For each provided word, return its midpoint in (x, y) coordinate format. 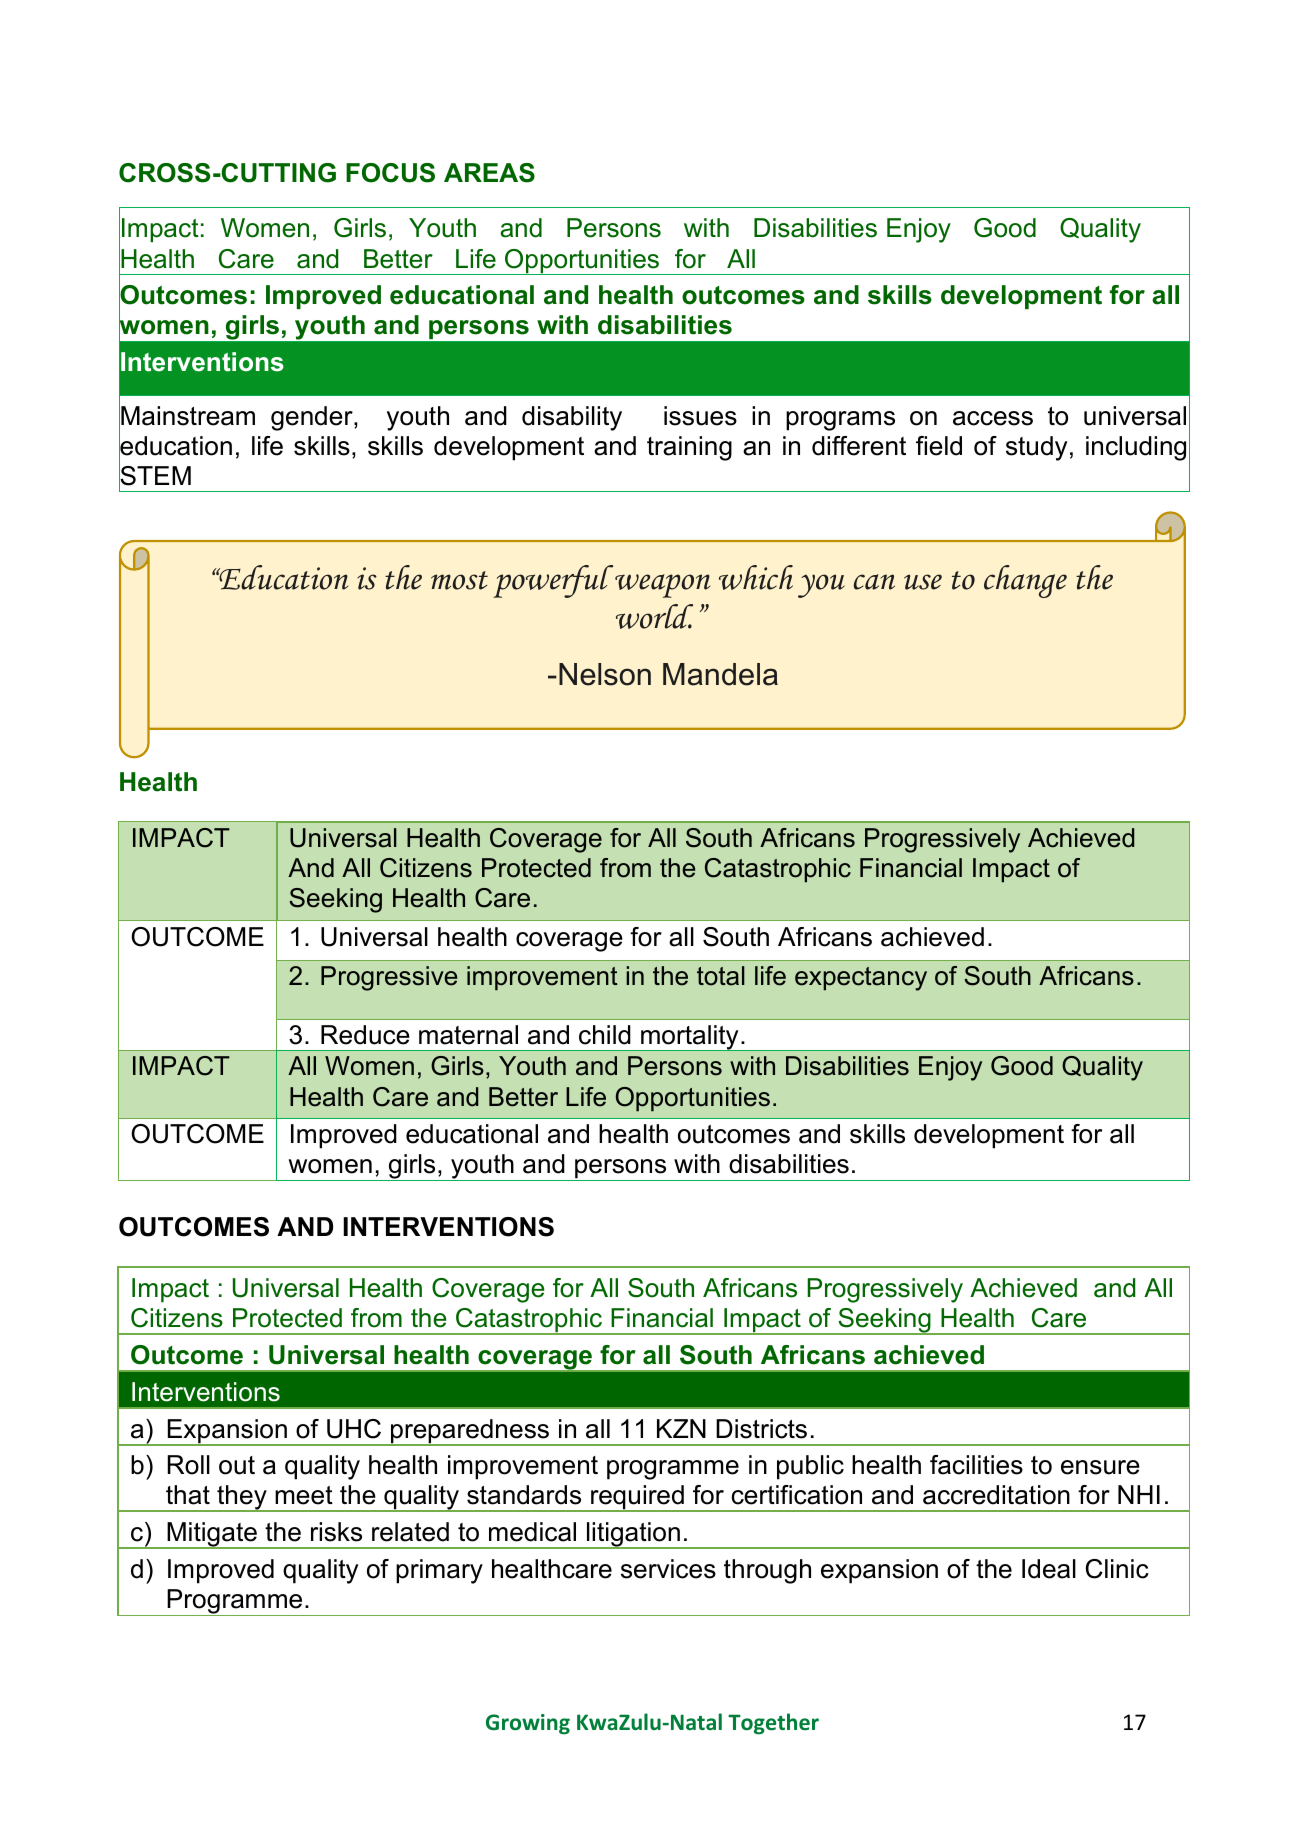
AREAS (489, 173)
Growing (528, 1724)
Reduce (365, 1035)
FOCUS (390, 173)
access (993, 418)
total (721, 976)
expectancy (861, 979)
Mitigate (212, 1535)
